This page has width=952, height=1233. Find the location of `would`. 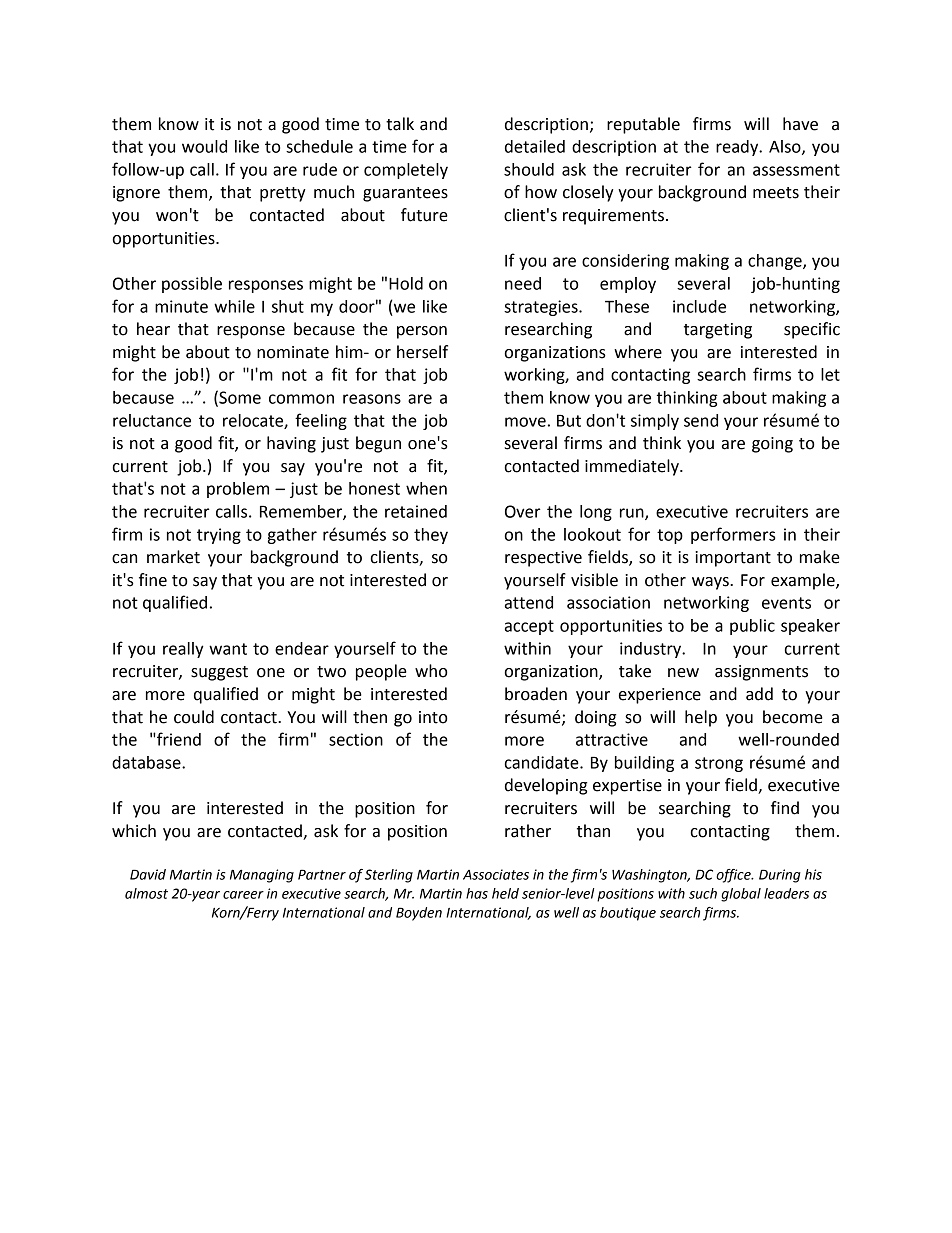

would is located at coordinates (204, 146).
